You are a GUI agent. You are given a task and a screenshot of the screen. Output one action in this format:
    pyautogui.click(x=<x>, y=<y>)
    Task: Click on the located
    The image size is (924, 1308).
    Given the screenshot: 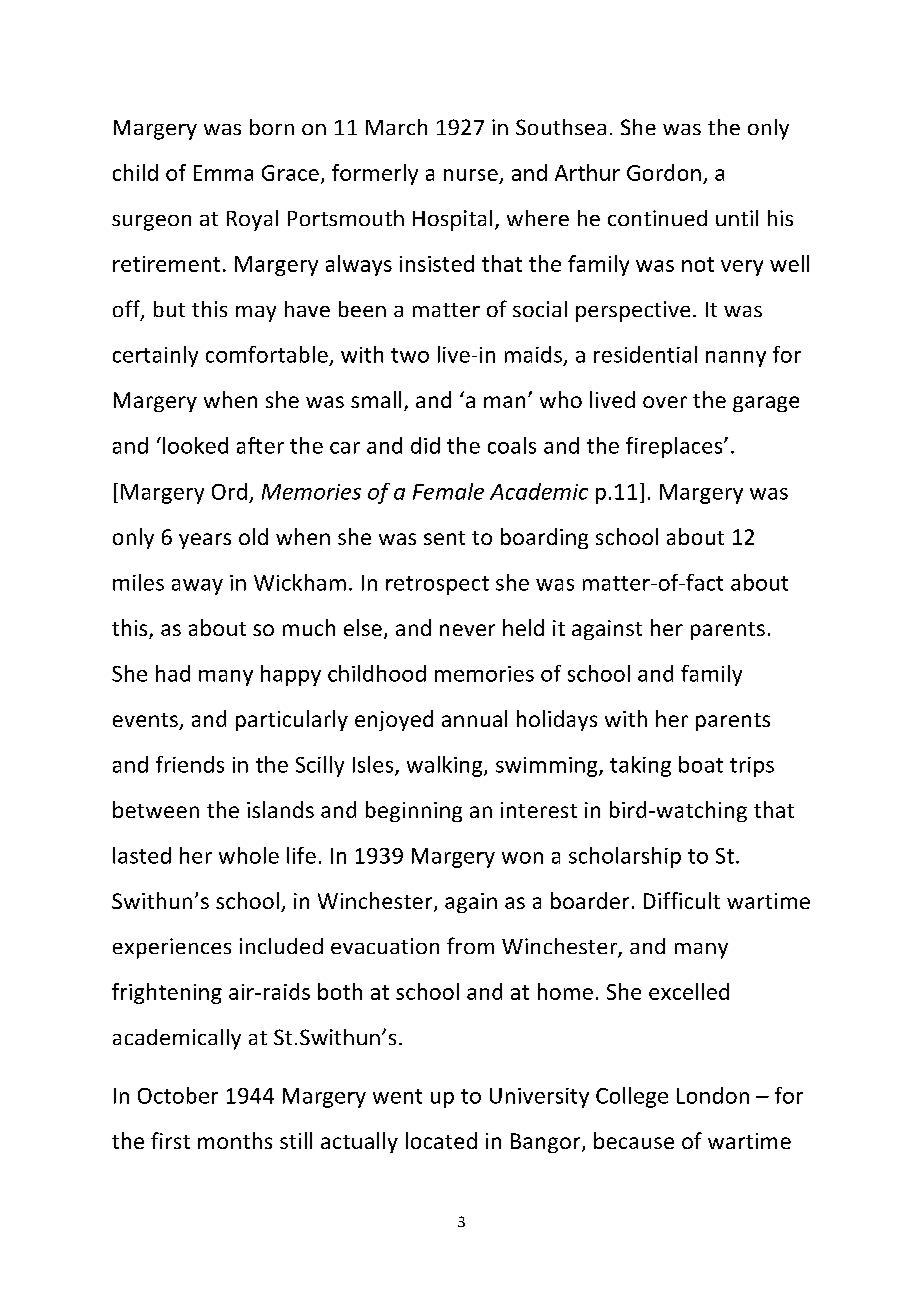 What is the action you would take?
    pyautogui.click(x=441, y=1140)
